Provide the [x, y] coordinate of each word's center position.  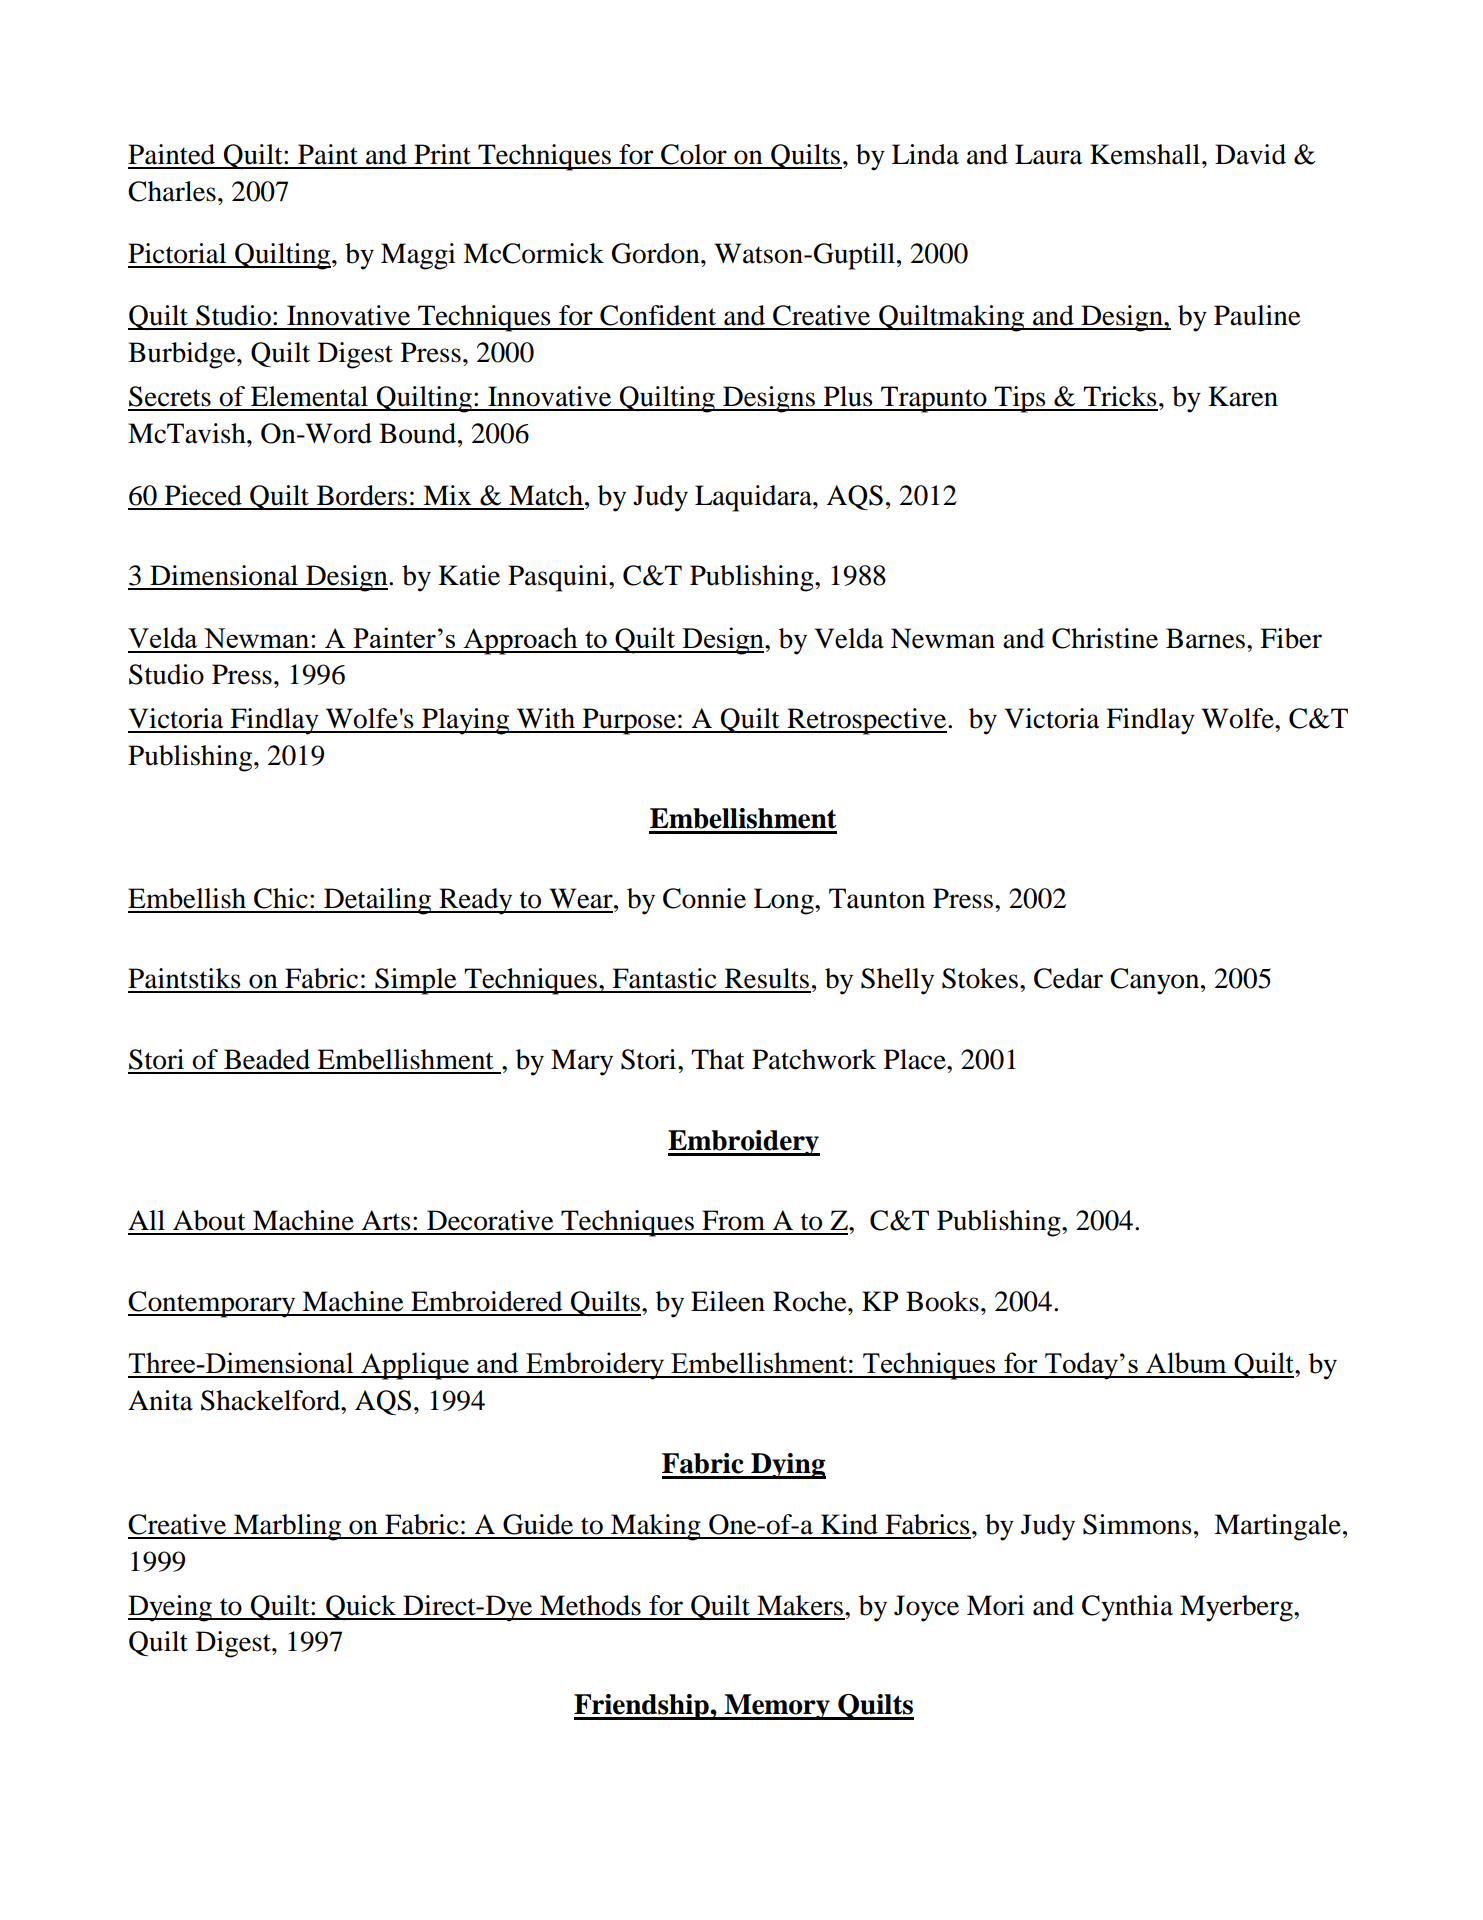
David [1250, 154]
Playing [466, 721]
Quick [361, 1607]
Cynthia [1127, 1608]
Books [942, 1301]
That [718, 1059]
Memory [777, 1707]
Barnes [1205, 638]
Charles [172, 191]
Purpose [629, 721]
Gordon [657, 253]
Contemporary [213, 1304]
